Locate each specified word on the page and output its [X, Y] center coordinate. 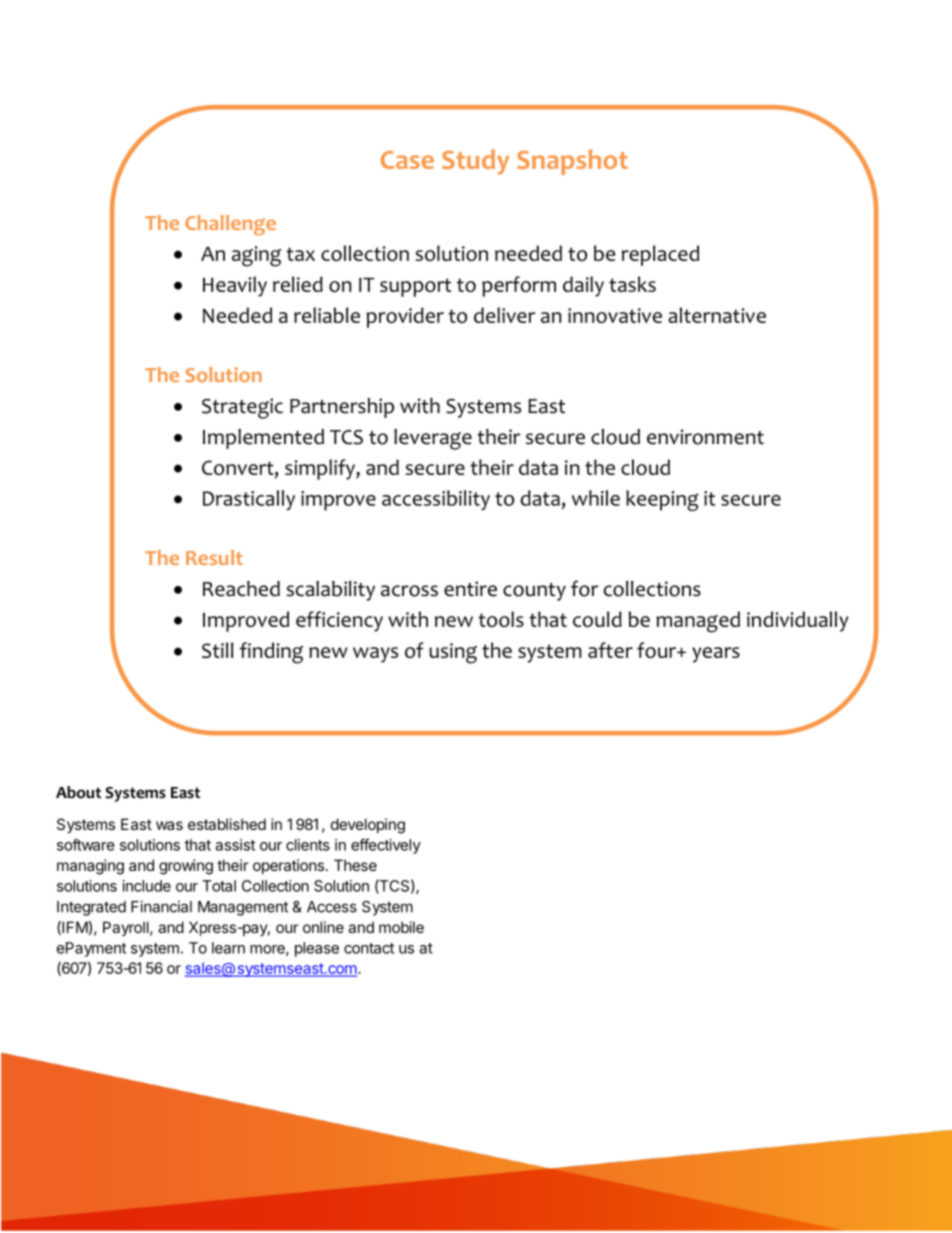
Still [217, 650]
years [716, 655]
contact [369, 948]
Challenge [230, 225]
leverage [433, 439]
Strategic [242, 408]
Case [407, 160]
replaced [660, 255]
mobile [401, 927]
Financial [161, 906]
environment [705, 437]
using [453, 653]
